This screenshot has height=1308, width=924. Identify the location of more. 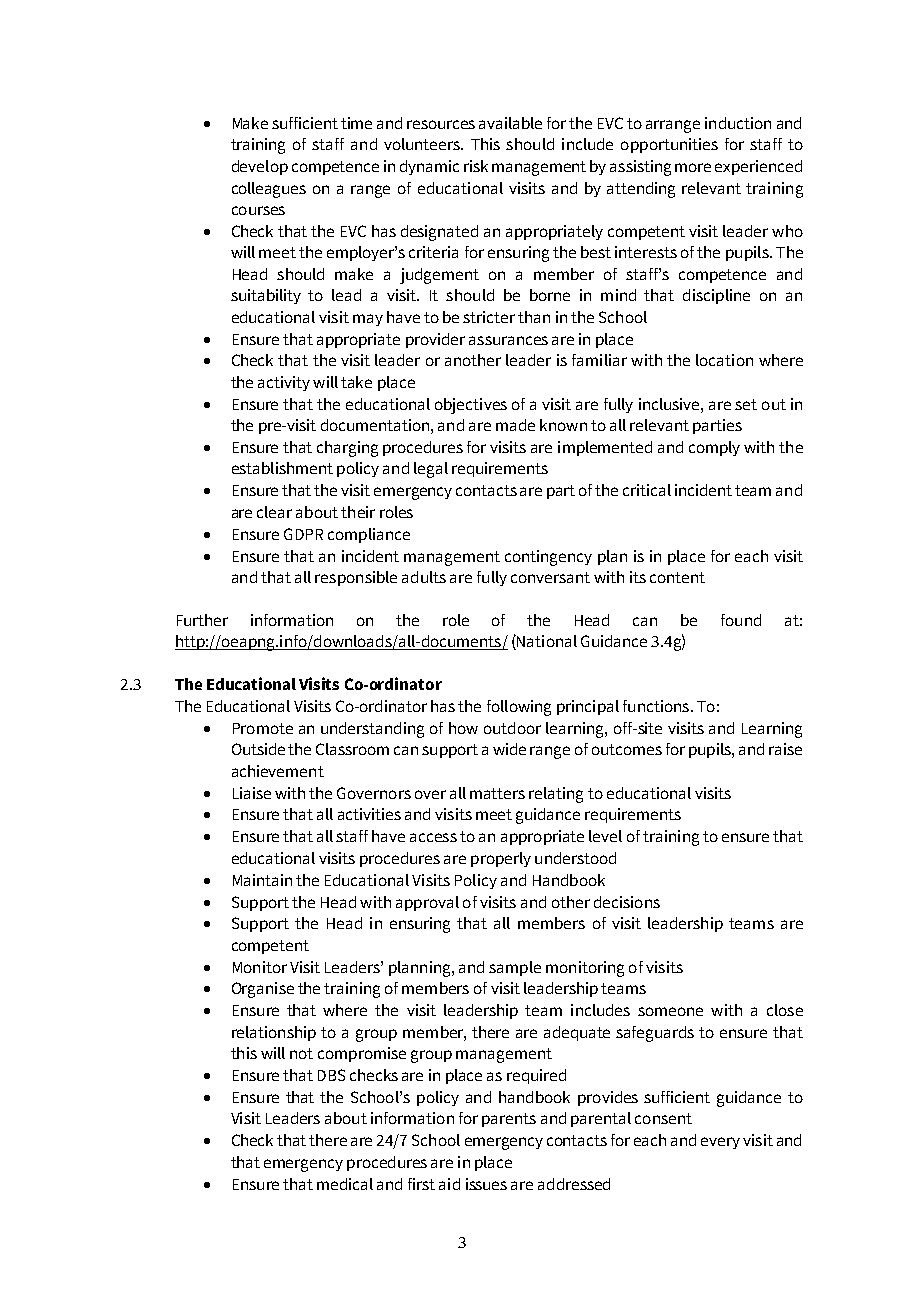
(693, 167).
